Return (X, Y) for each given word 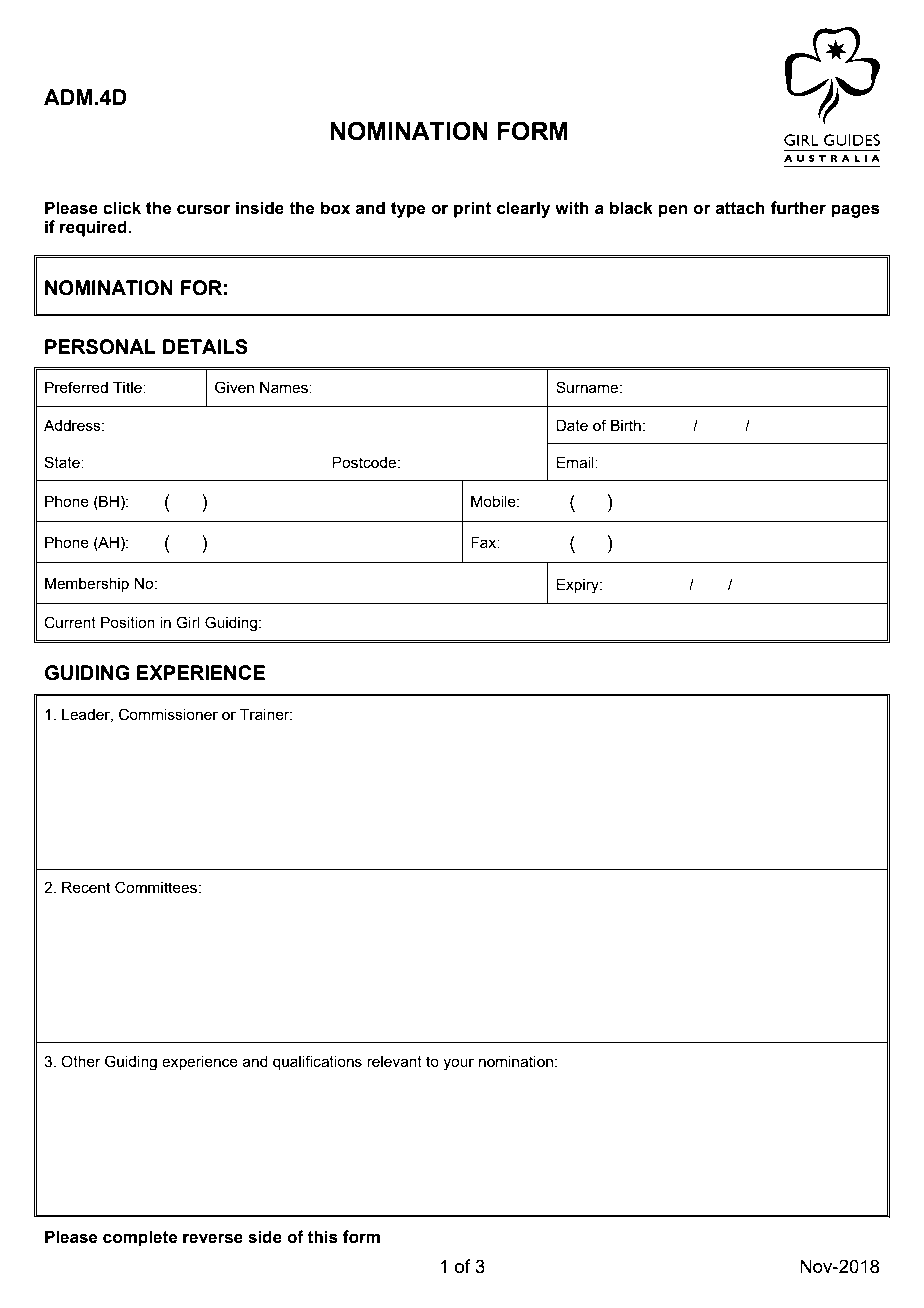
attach (740, 208)
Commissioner (168, 714)
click (122, 208)
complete (140, 1238)
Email (576, 462)
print (472, 209)
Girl (187, 622)
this (323, 1237)
